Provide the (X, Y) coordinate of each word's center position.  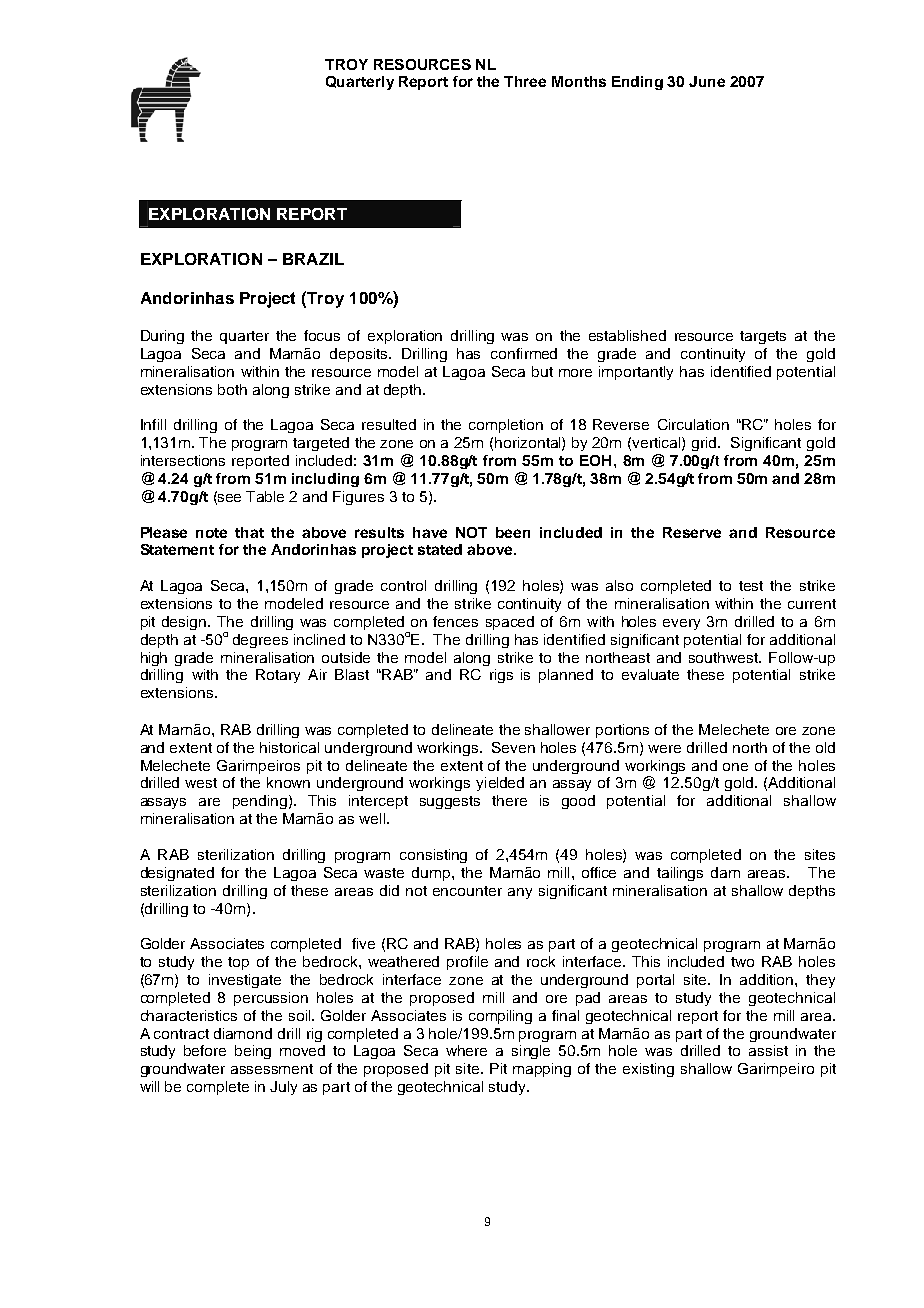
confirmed (524, 353)
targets (763, 337)
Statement (177, 549)
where (466, 1050)
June (707, 81)
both (232, 389)
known (288, 782)
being (253, 1052)
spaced (510, 623)
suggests (450, 802)
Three (525, 81)
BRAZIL (313, 259)
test (751, 586)
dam (725, 872)
